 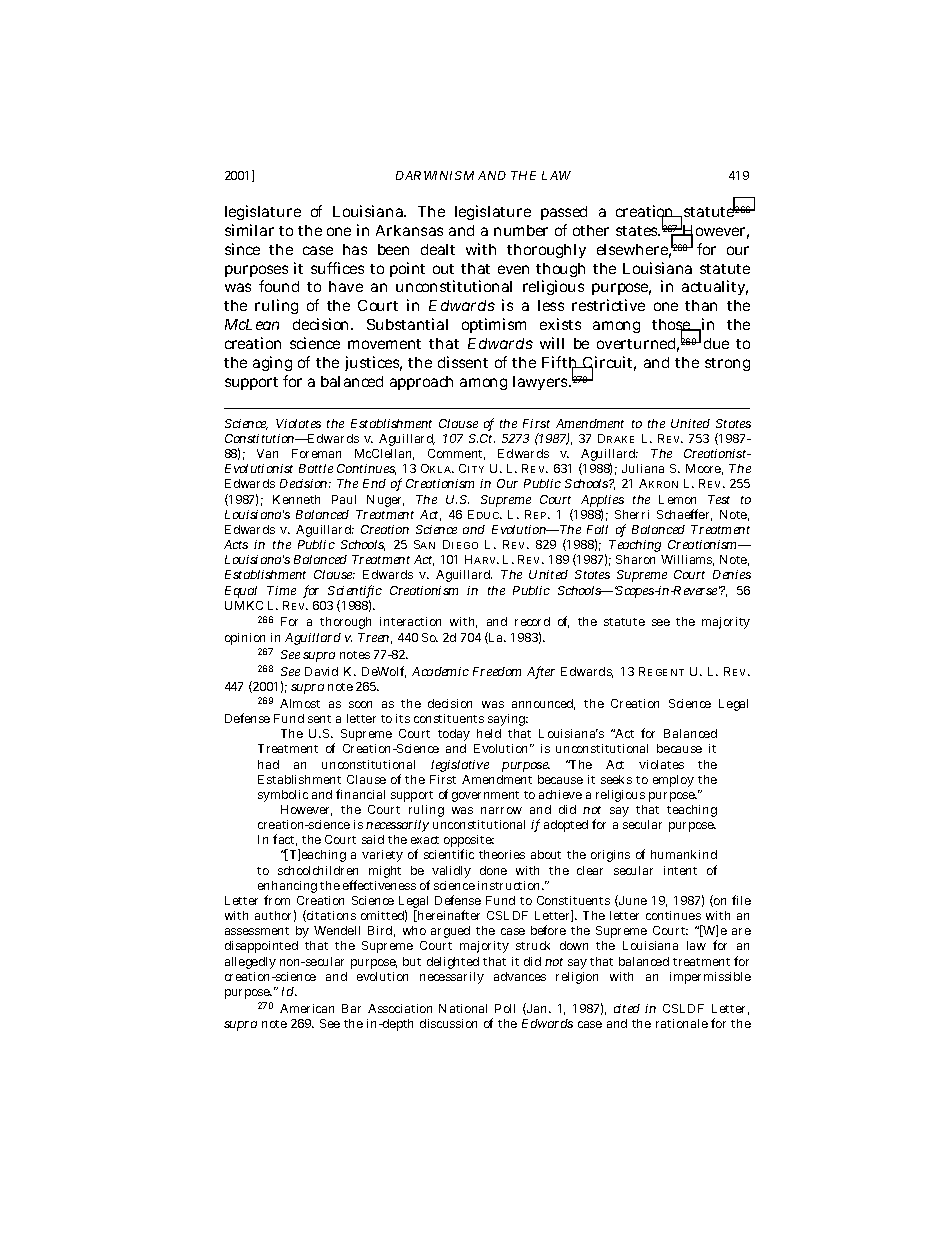 I want to click on other, so click(x=591, y=230).
